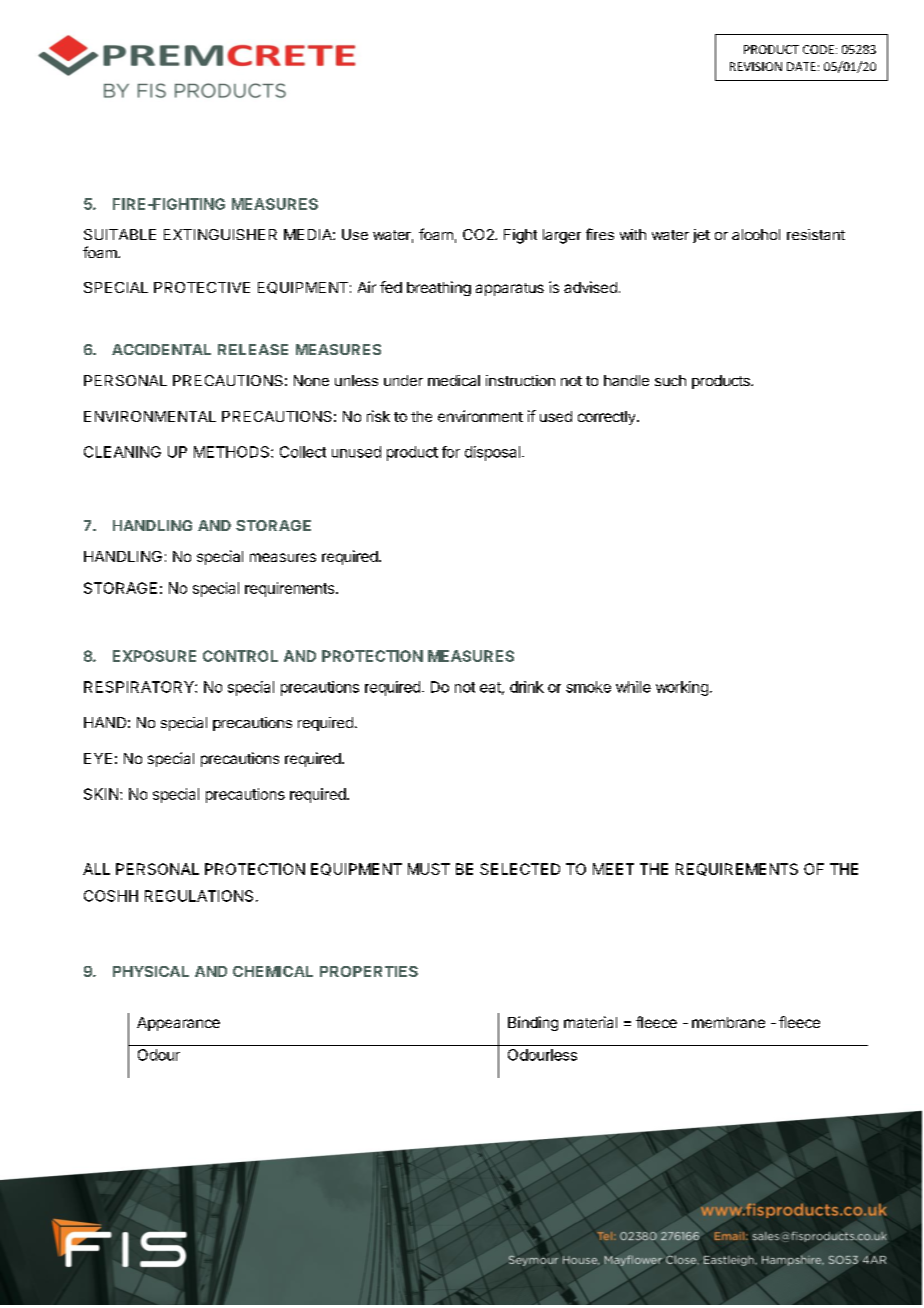 This document has width=924, height=1308. What do you see at coordinates (233, 452) in the document?
I see `METHODS` at bounding box center [233, 452].
